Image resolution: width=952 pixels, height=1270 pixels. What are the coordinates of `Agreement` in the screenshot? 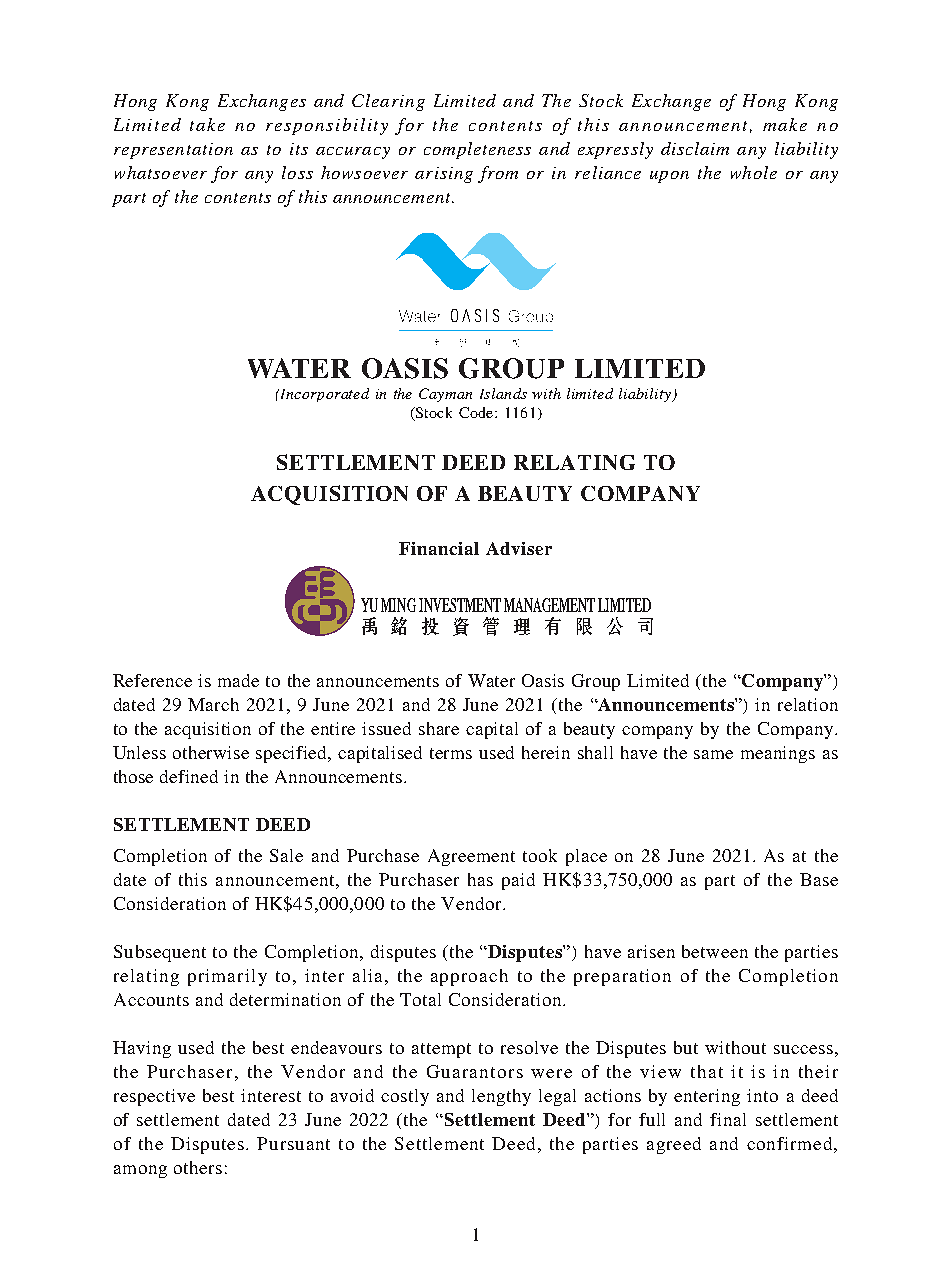 It's located at (471, 857).
